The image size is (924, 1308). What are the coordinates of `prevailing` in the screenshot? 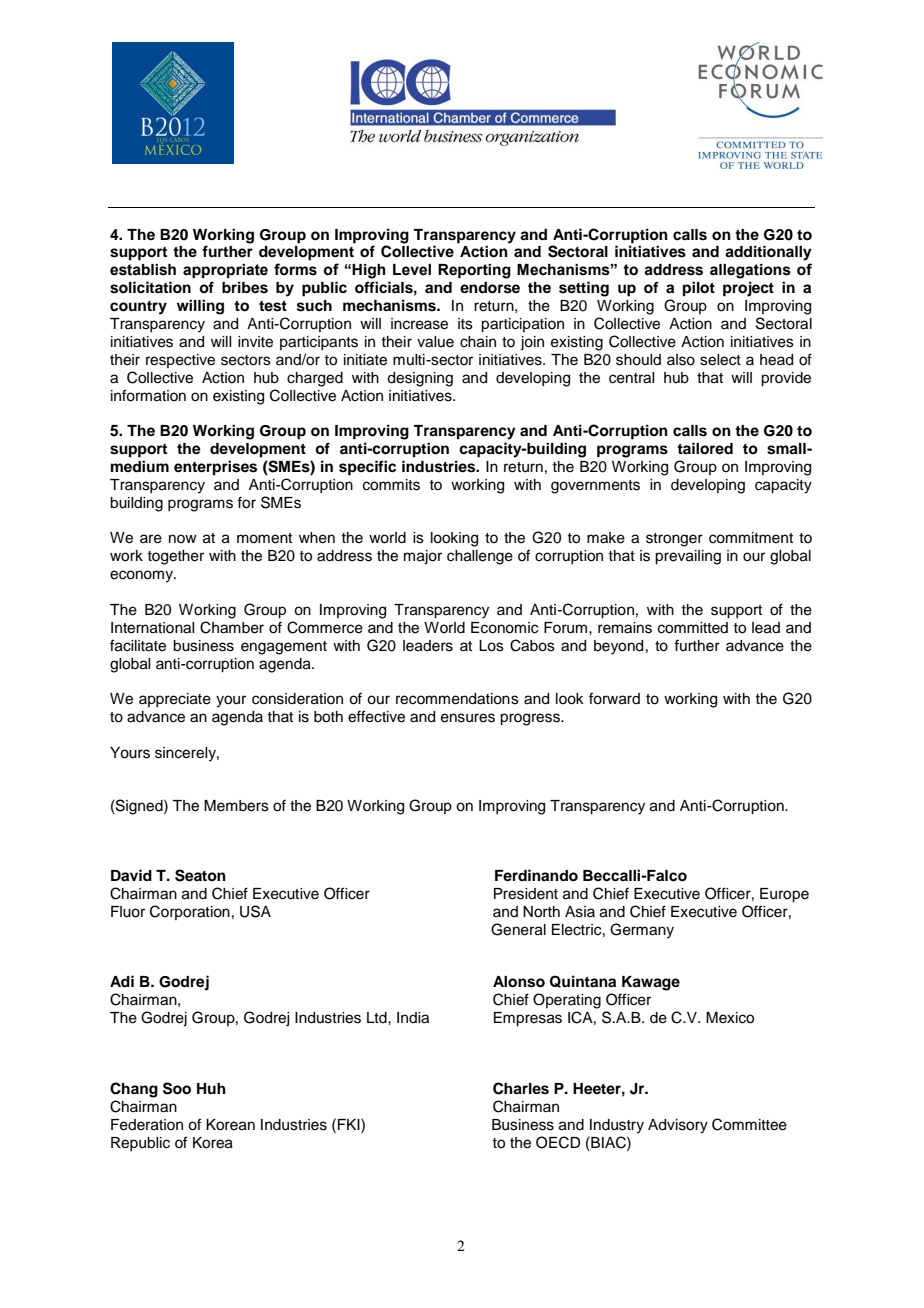 It's located at (688, 557).
